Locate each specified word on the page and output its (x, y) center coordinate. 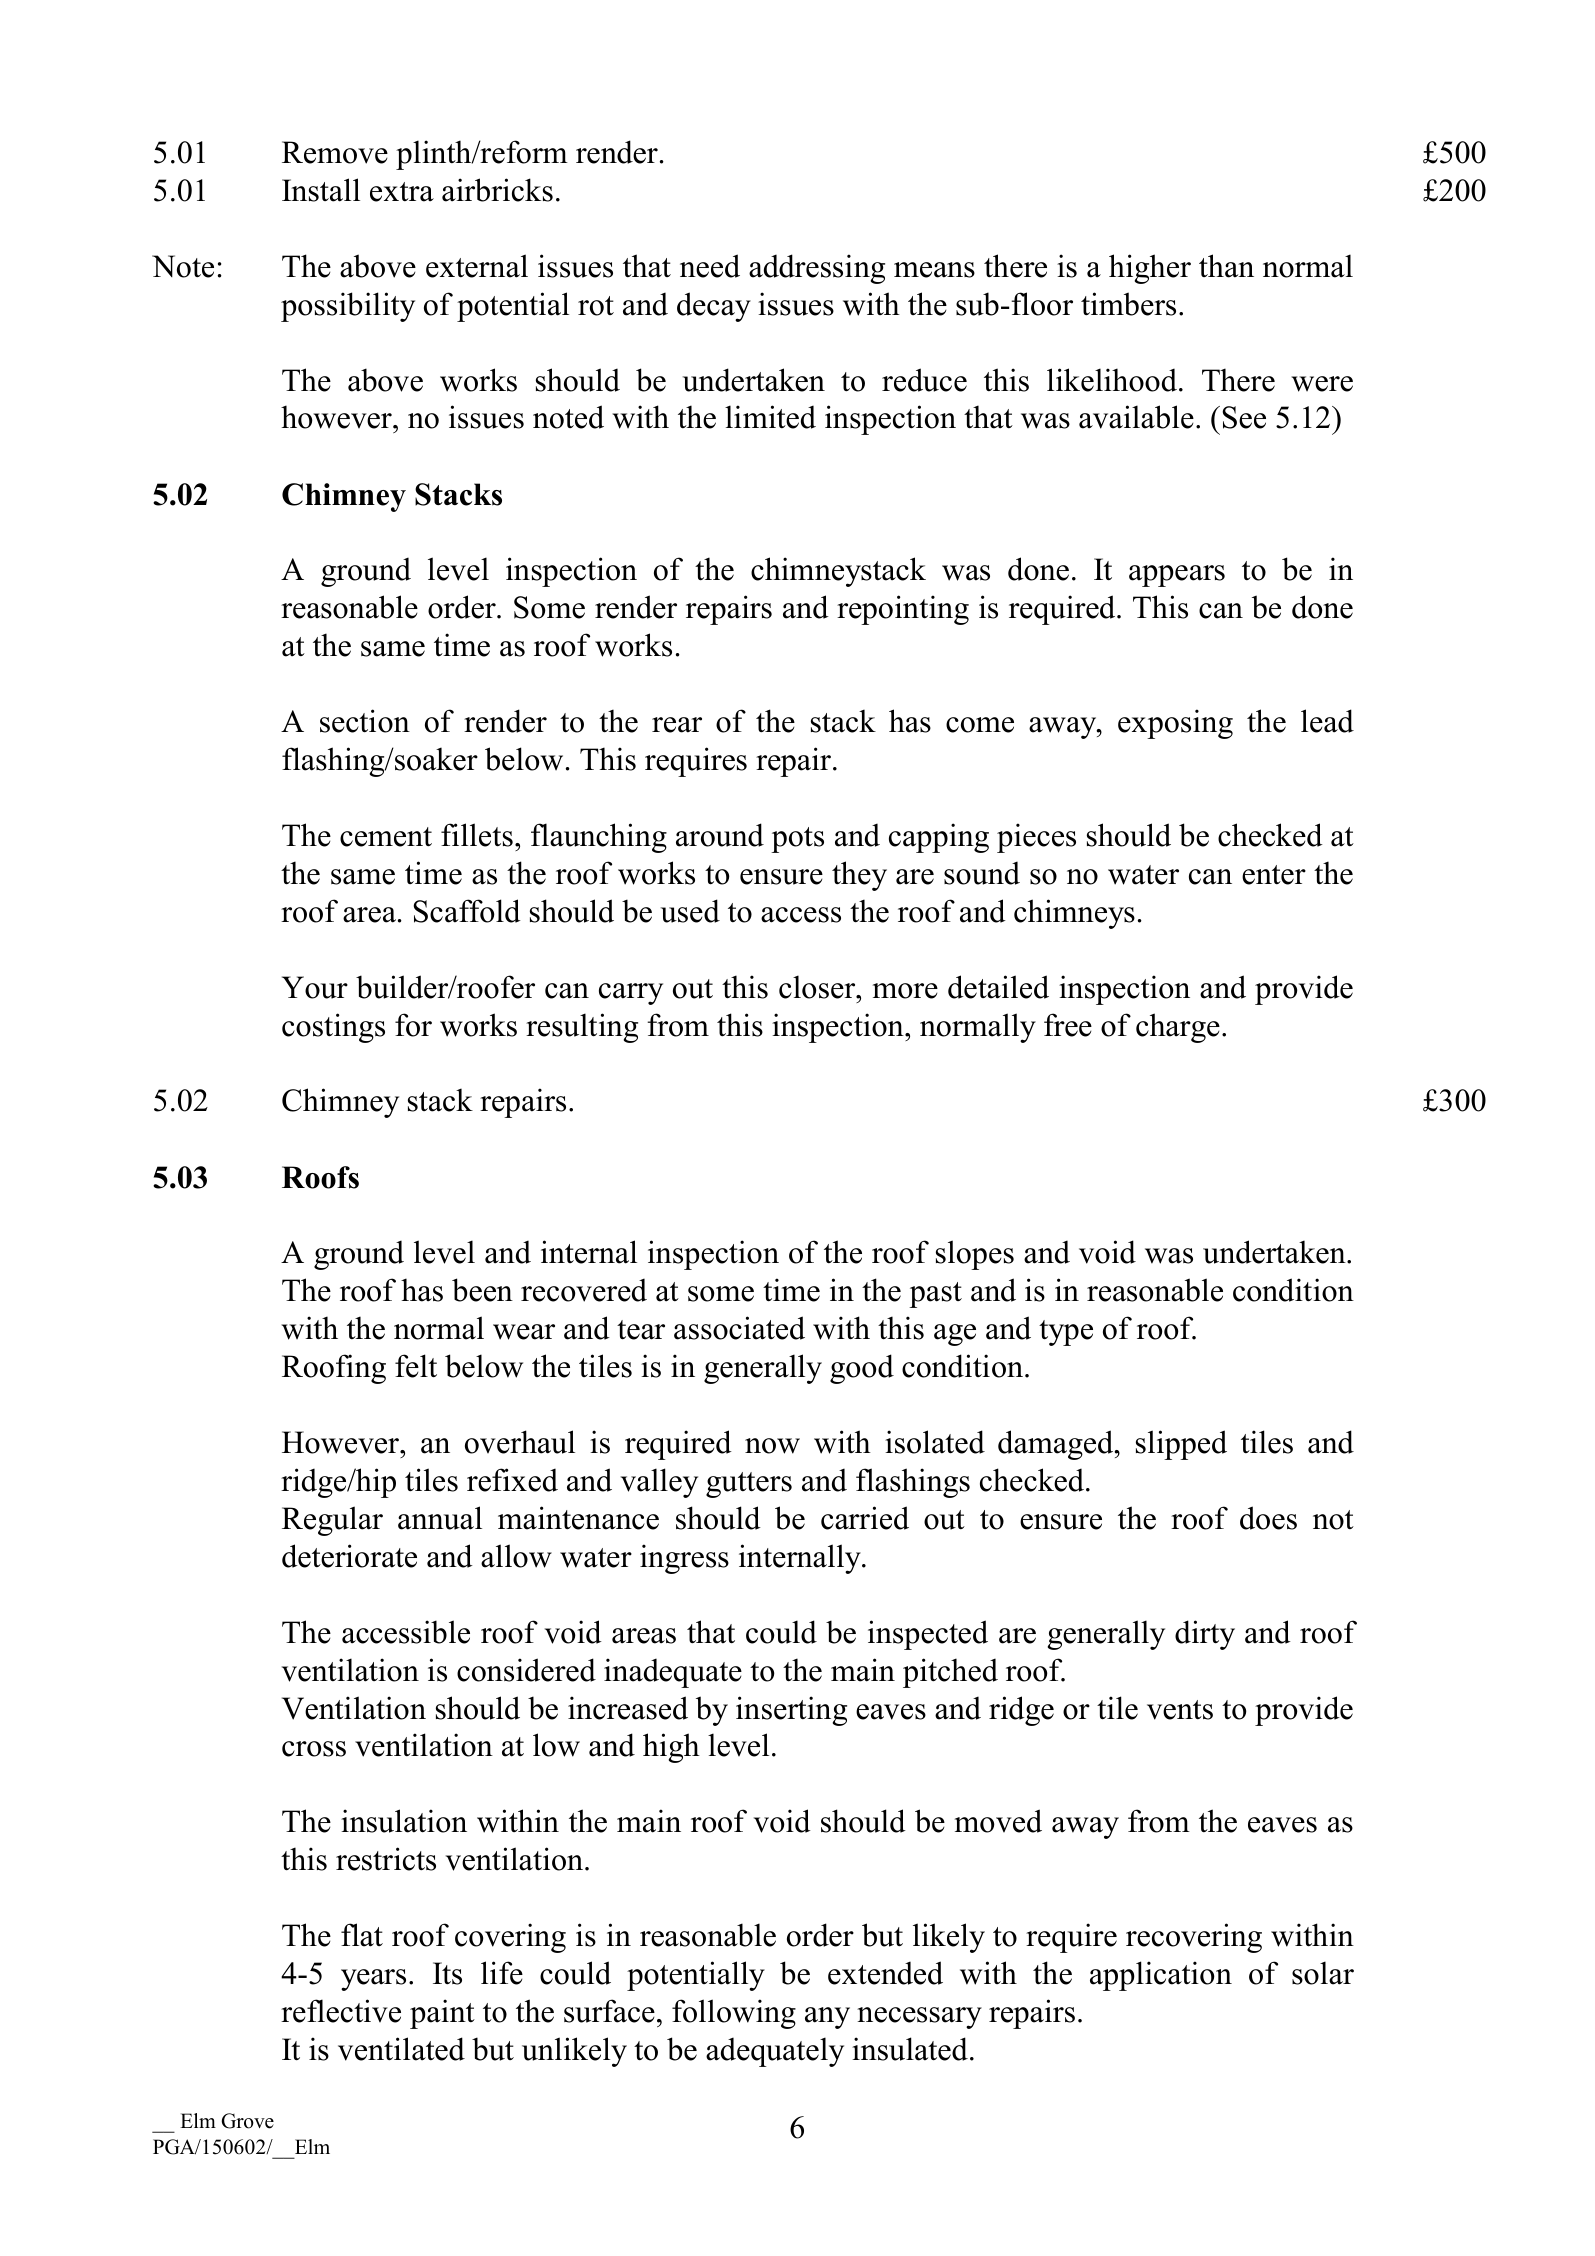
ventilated (401, 2049)
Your (315, 987)
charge (1178, 1028)
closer (818, 987)
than (1226, 266)
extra (402, 192)
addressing (817, 269)
